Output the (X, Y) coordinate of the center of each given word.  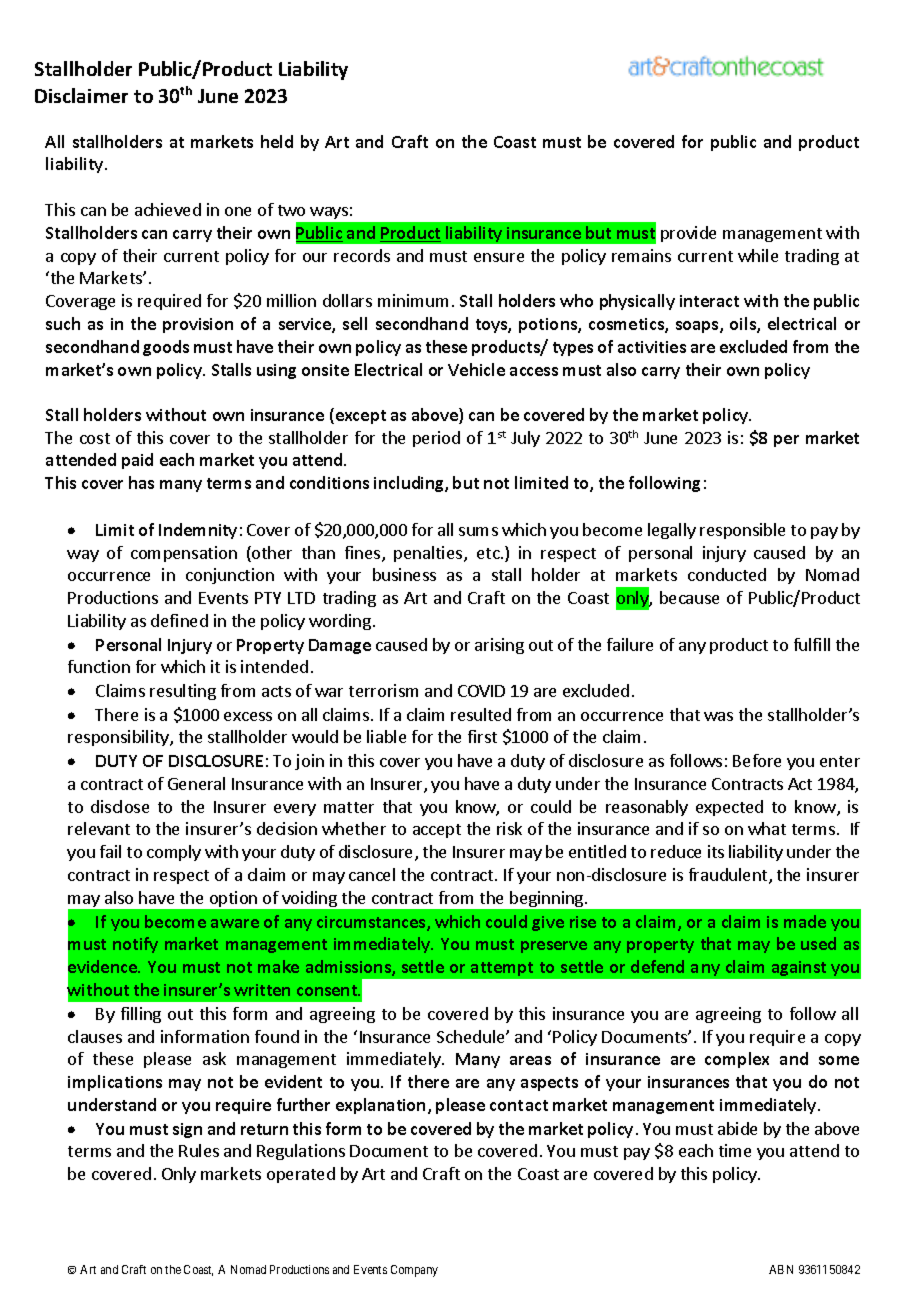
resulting (183, 692)
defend (657, 966)
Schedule (472, 1036)
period (436, 439)
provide (688, 234)
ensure (499, 257)
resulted (481, 714)
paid (137, 461)
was (718, 716)
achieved (168, 209)
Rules (199, 1150)
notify (135, 945)
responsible (742, 531)
